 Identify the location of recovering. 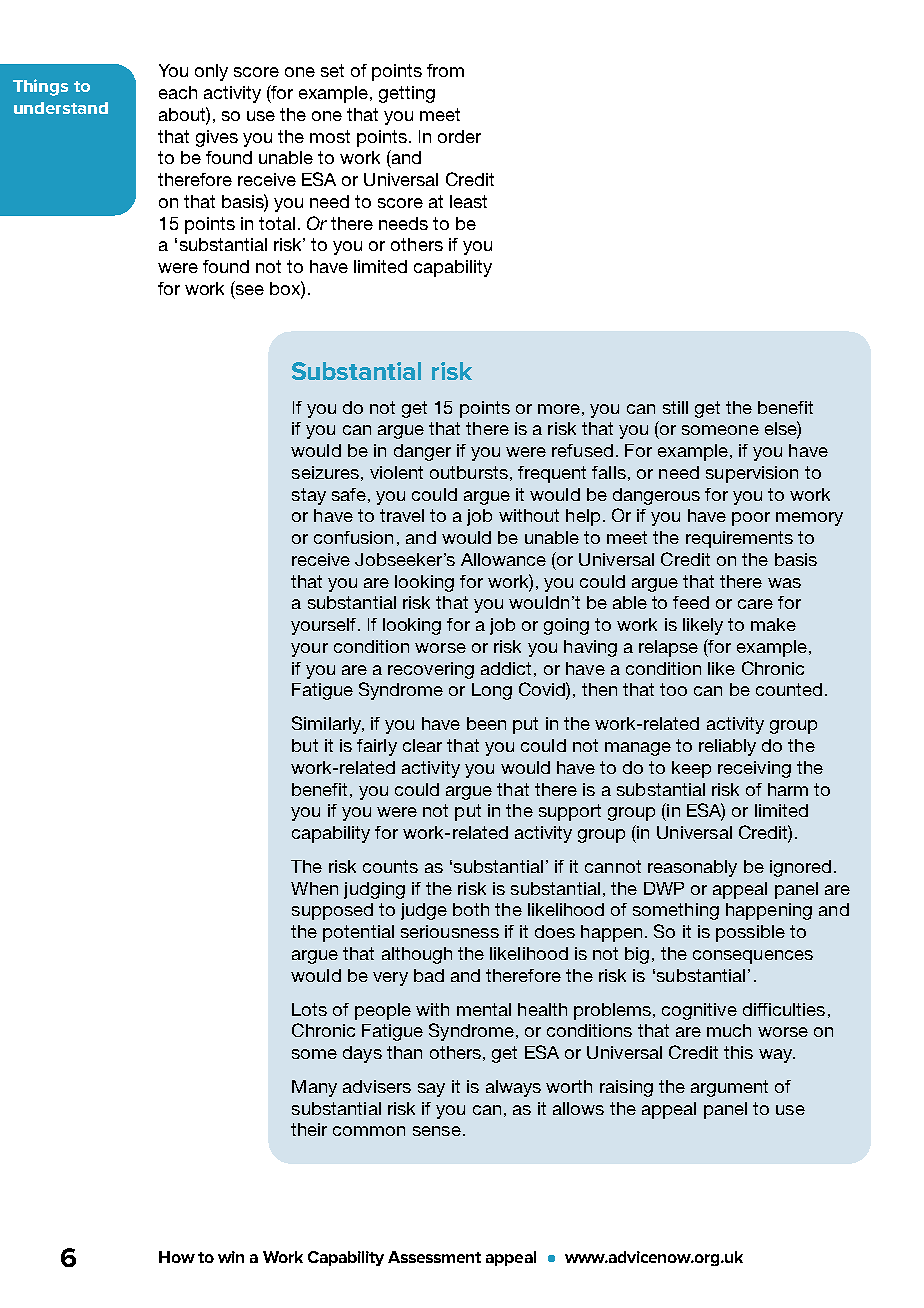
(431, 670).
